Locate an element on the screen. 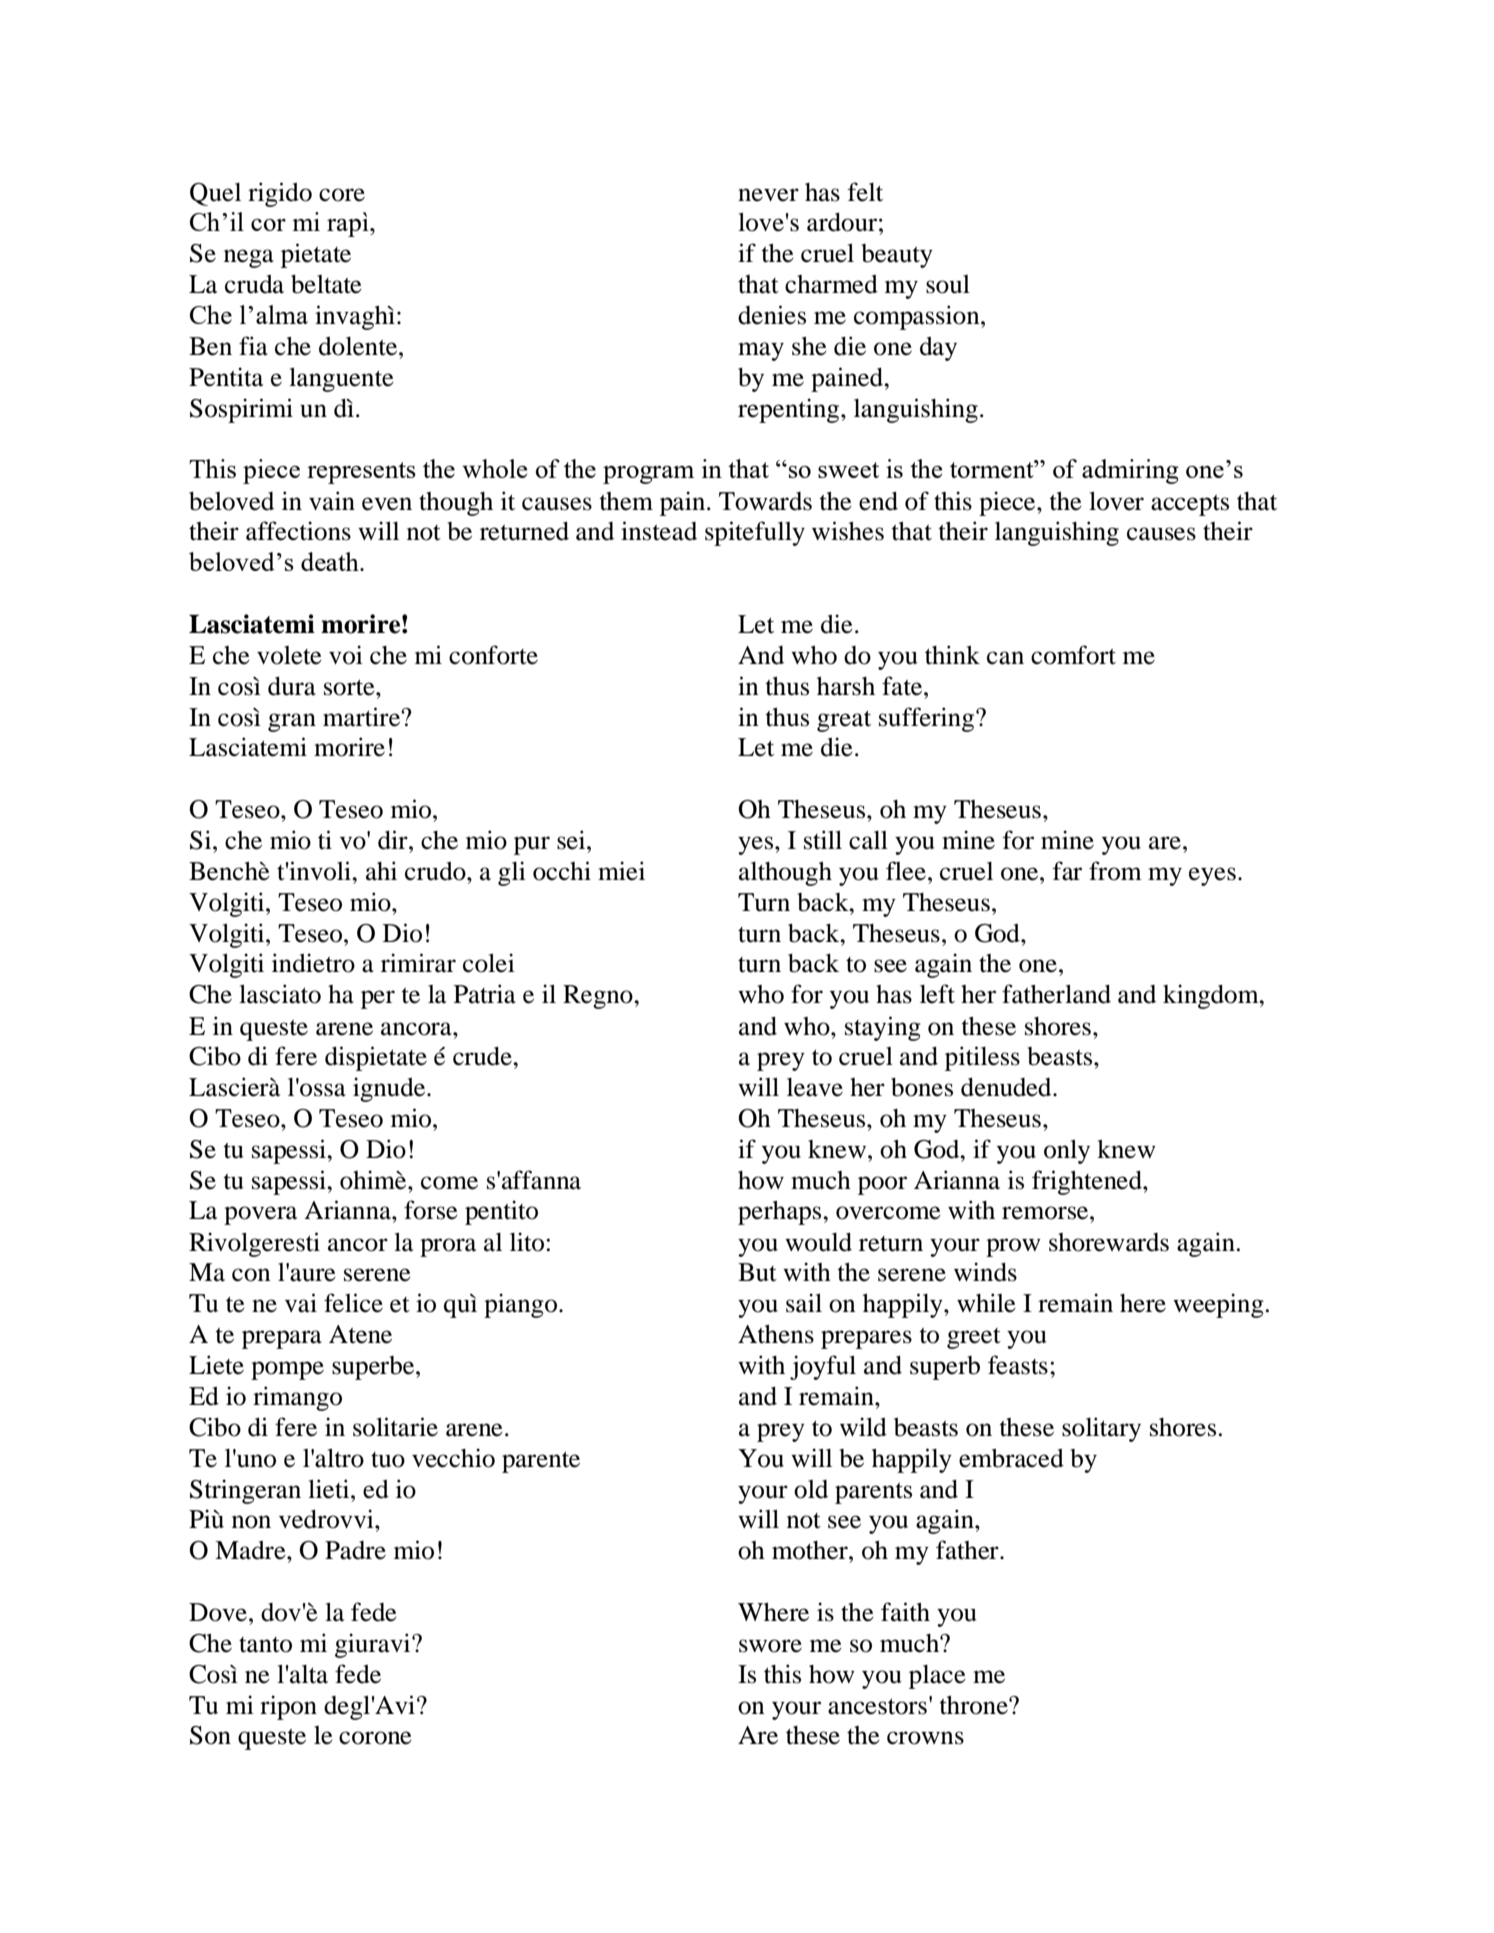 The image size is (1494, 1933). never is located at coordinates (768, 195).
